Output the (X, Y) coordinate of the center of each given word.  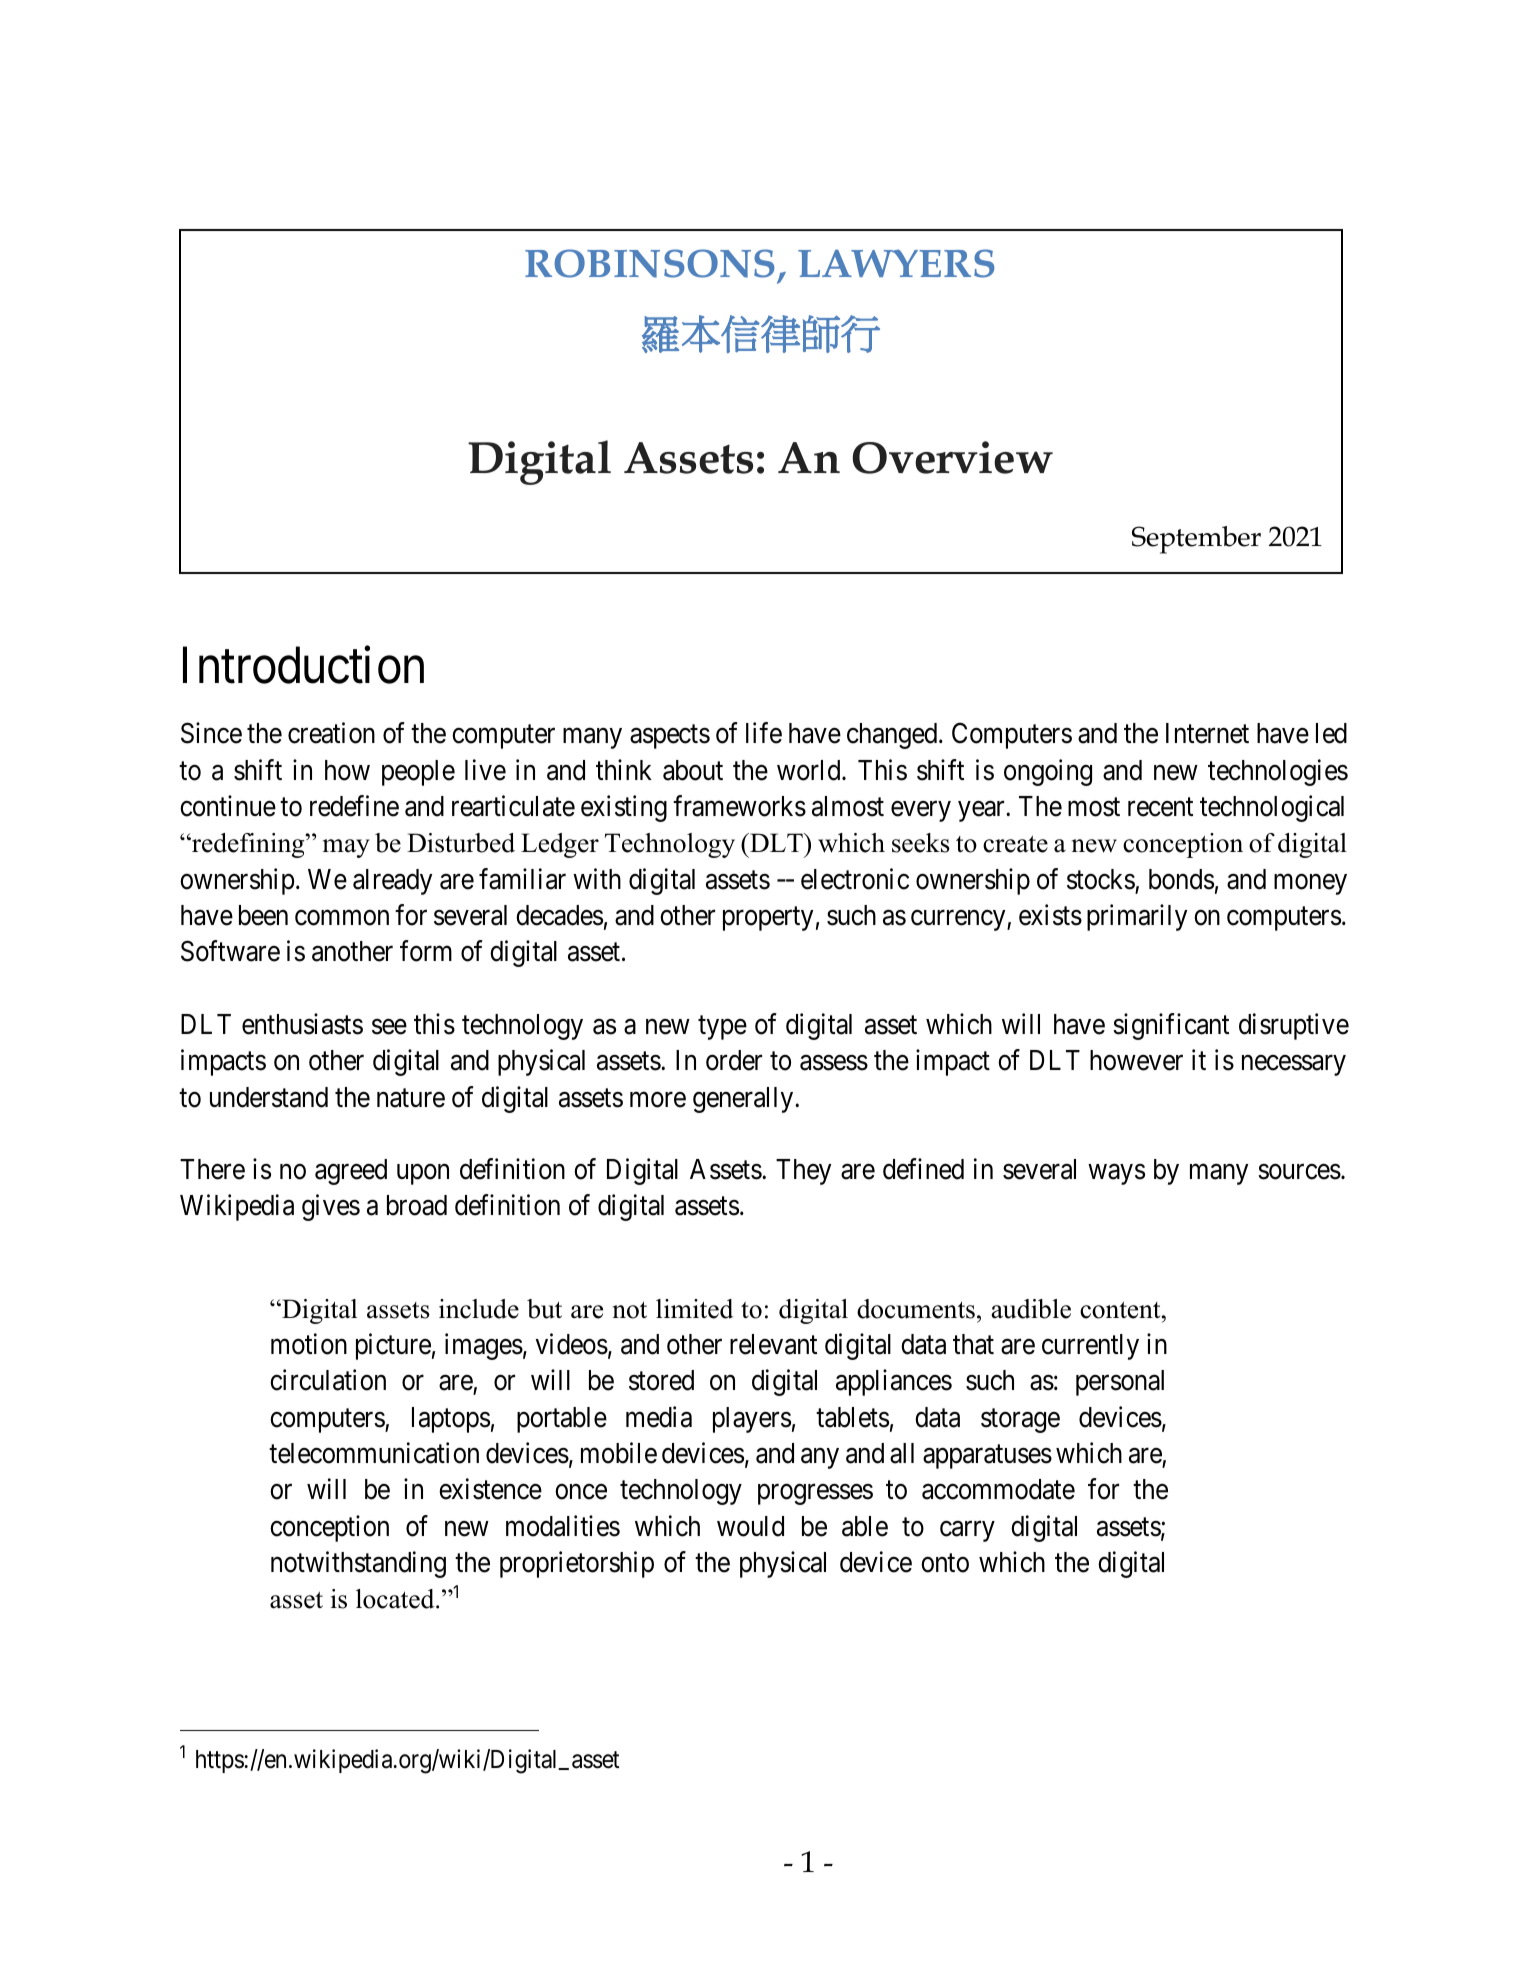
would (750, 1526)
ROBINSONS (649, 263)
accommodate (998, 1489)
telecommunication (374, 1453)
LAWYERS (896, 263)
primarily (1137, 917)
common (342, 918)
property (768, 919)
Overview (952, 457)
